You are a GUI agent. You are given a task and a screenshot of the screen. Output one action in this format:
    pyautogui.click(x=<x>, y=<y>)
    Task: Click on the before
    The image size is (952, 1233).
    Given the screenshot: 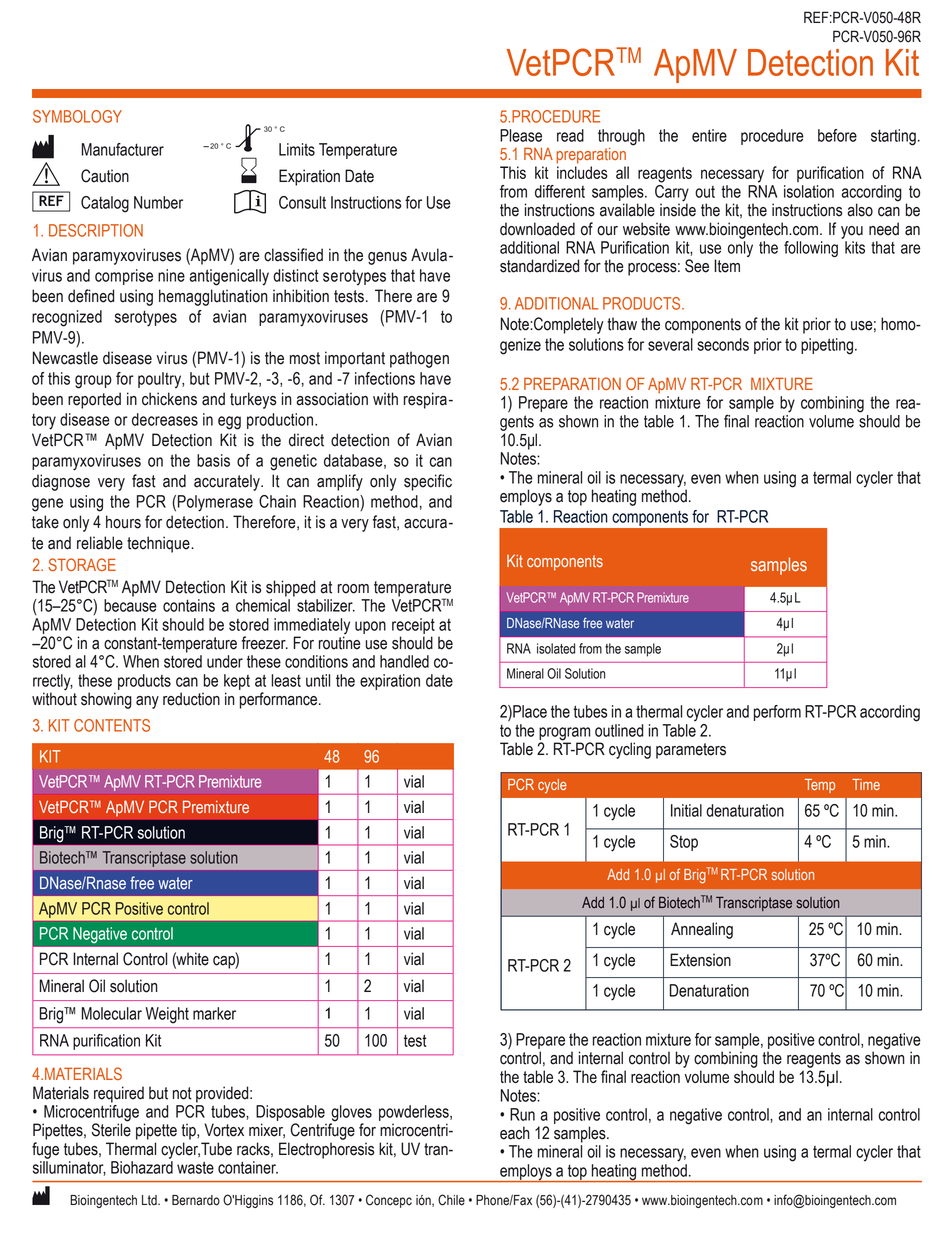 What is the action you would take?
    pyautogui.click(x=837, y=135)
